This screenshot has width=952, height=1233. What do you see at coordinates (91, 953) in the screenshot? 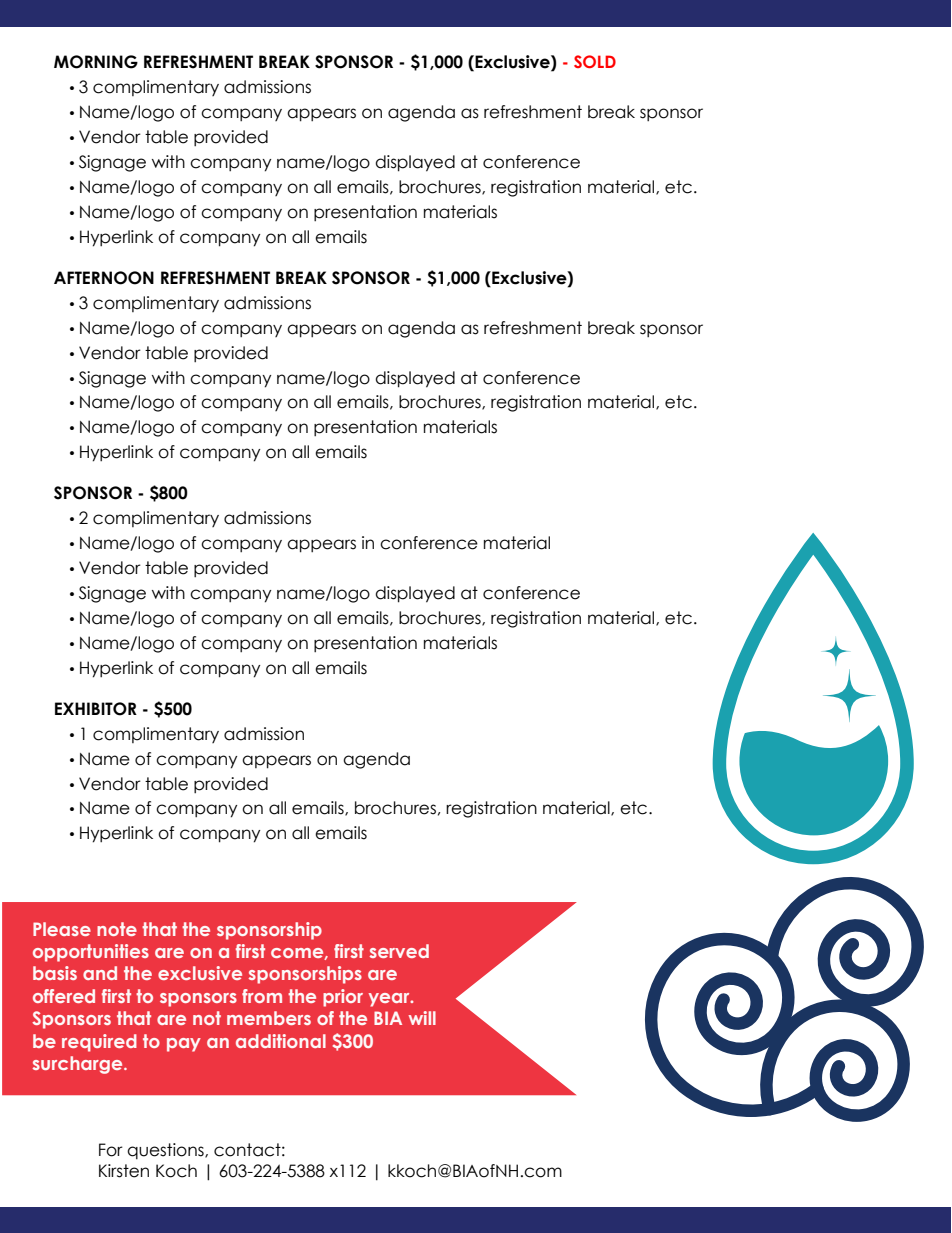
I see `opportunities` at bounding box center [91, 953].
